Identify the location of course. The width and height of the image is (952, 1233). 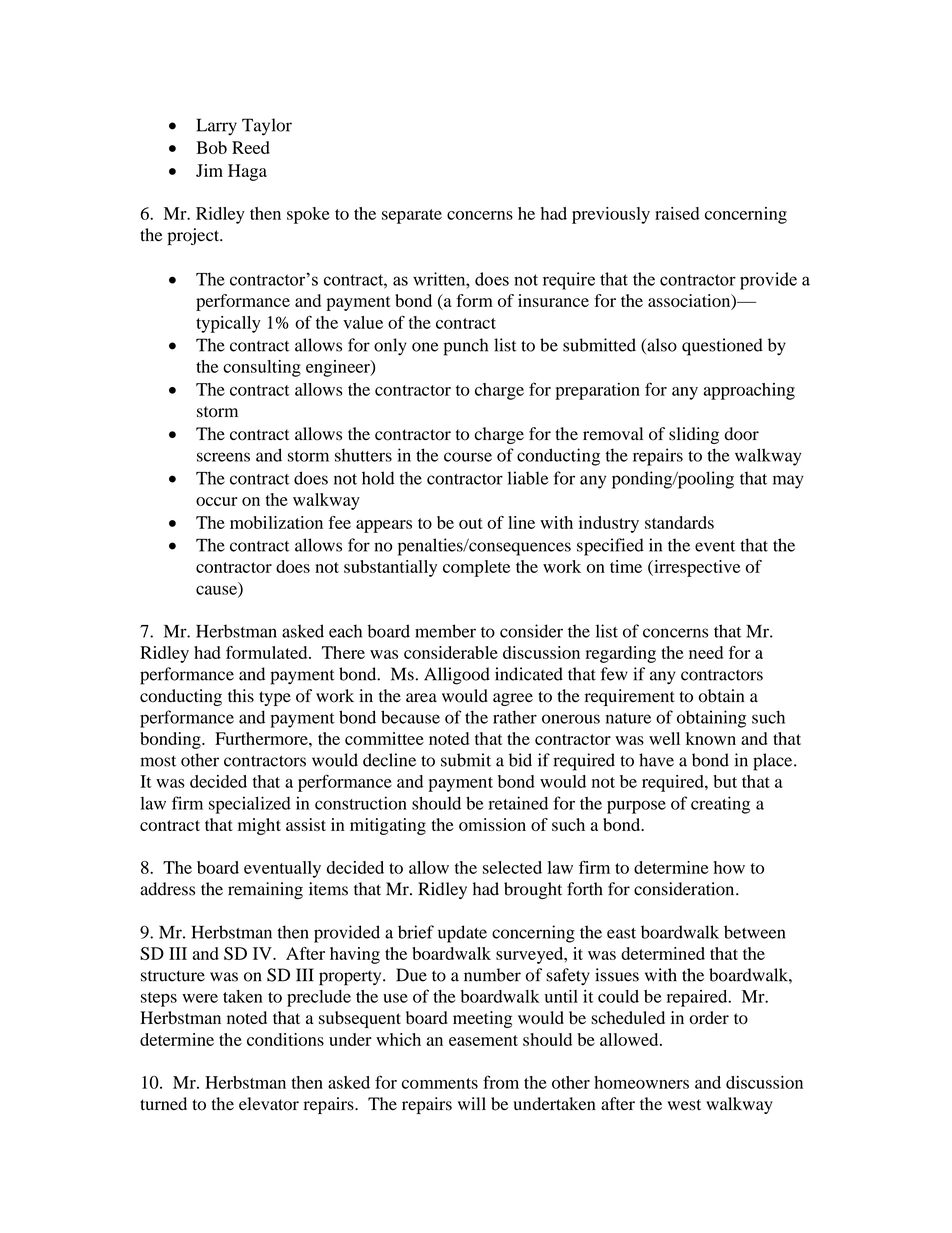
(468, 457).
